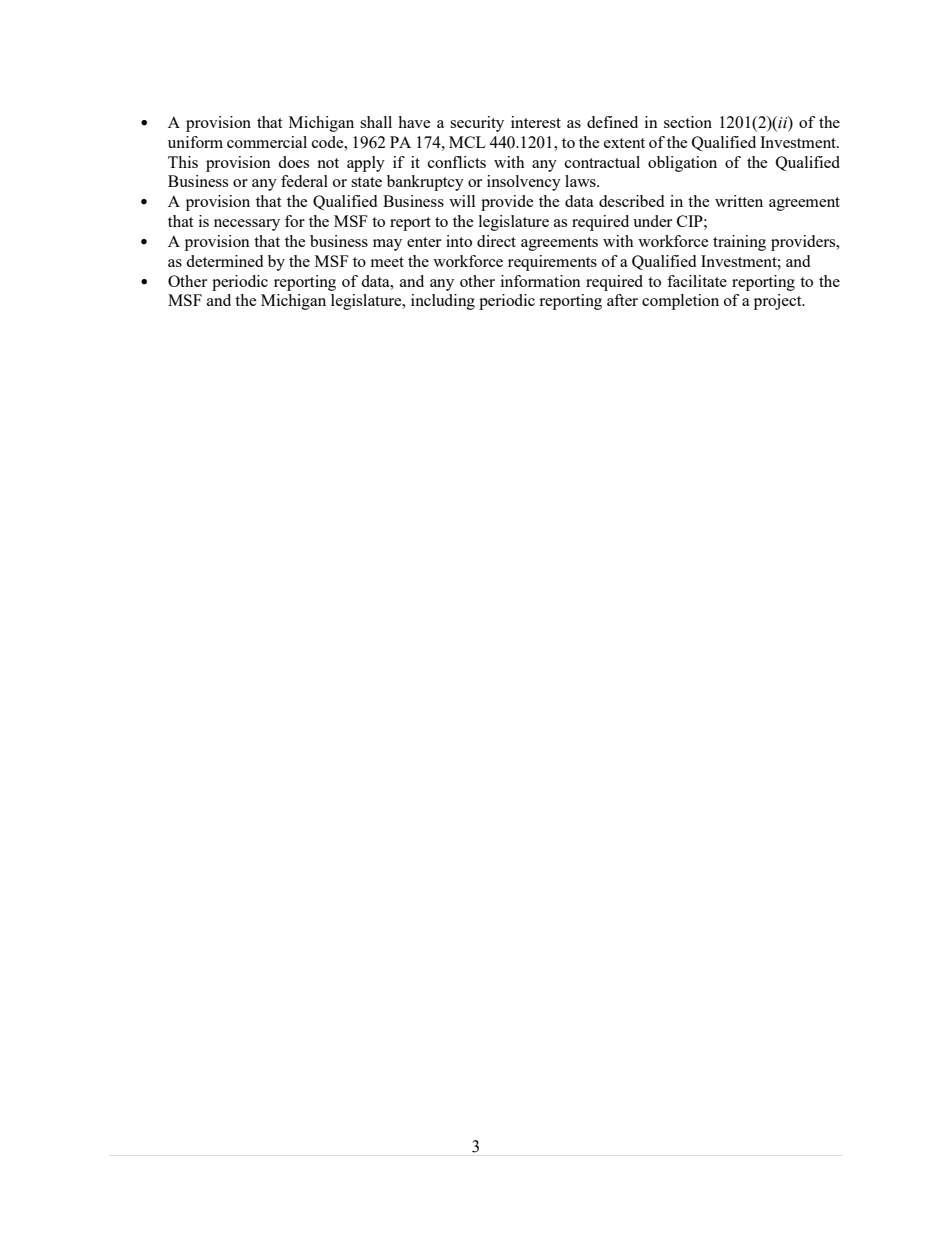 The image size is (952, 1233). What do you see at coordinates (496, 241) in the document?
I see `direct` at bounding box center [496, 241].
